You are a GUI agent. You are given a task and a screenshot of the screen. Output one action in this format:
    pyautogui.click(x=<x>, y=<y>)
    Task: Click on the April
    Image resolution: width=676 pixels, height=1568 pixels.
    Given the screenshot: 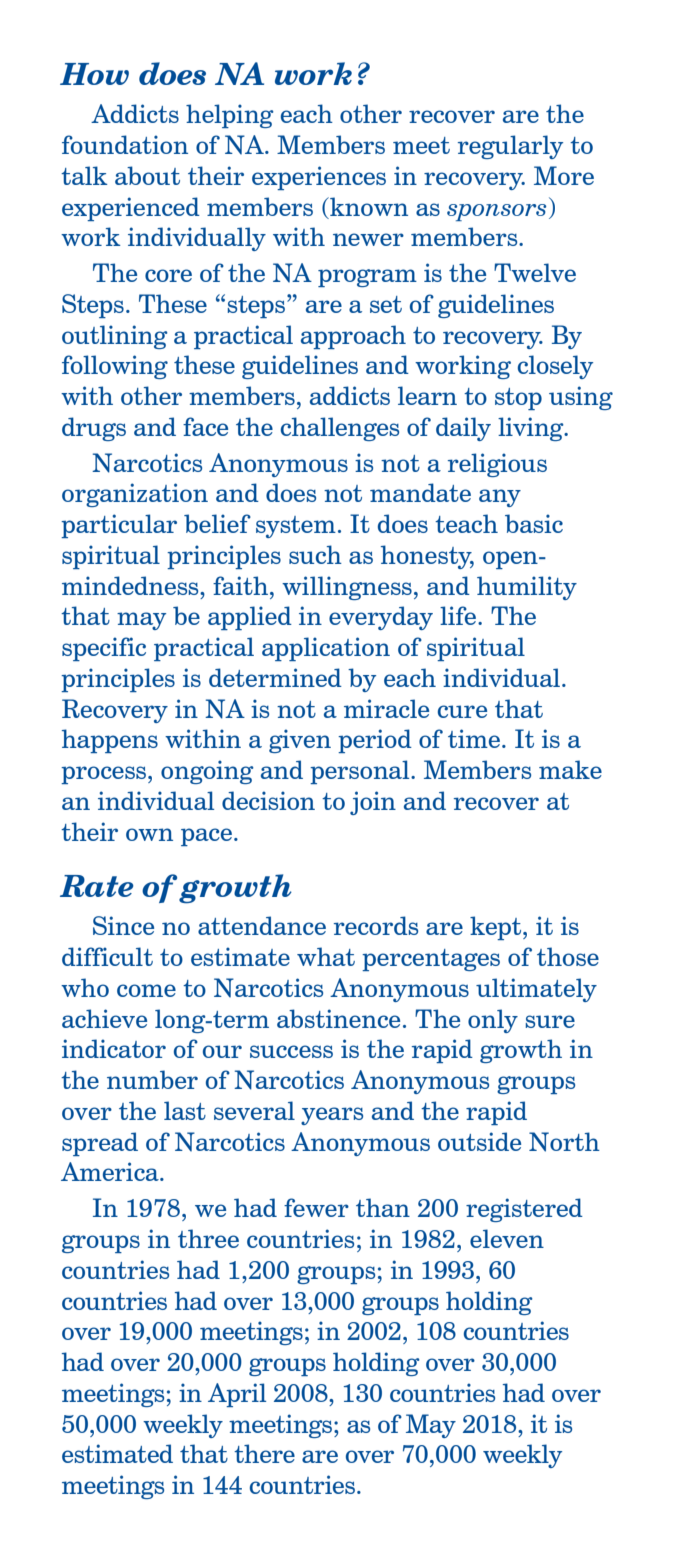 What is the action you would take?
    pyautogui.click(x=237, y=1395)
